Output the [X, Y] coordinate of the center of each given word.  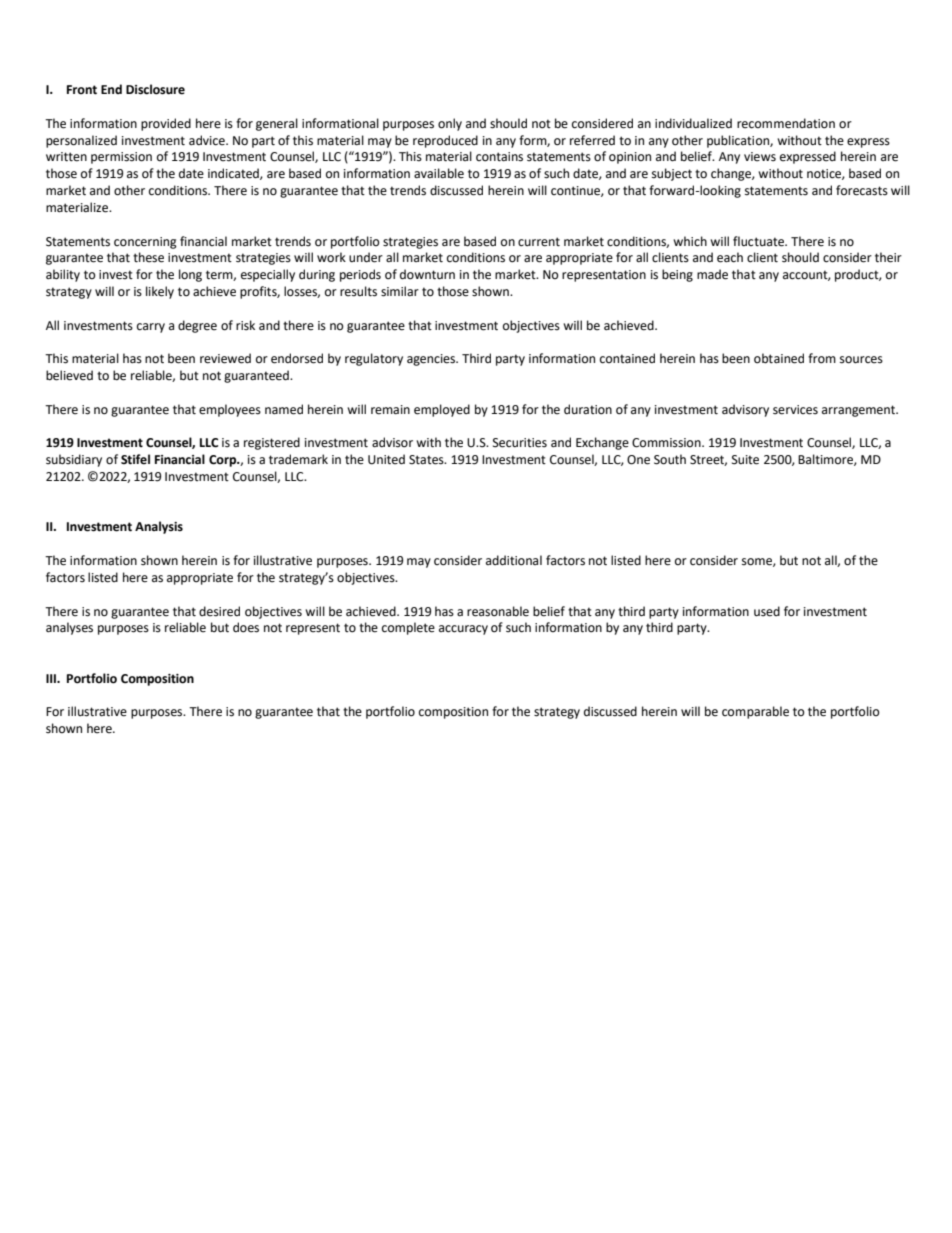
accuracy [463, 630]
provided [166, 124]
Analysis [159, 527]
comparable [755, 712]
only [450, 124]
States [427, 460]
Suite [745, 460]
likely [160, 292]
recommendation [786, 123]
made [712, 274]
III [52, 678]
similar [400, 291]
